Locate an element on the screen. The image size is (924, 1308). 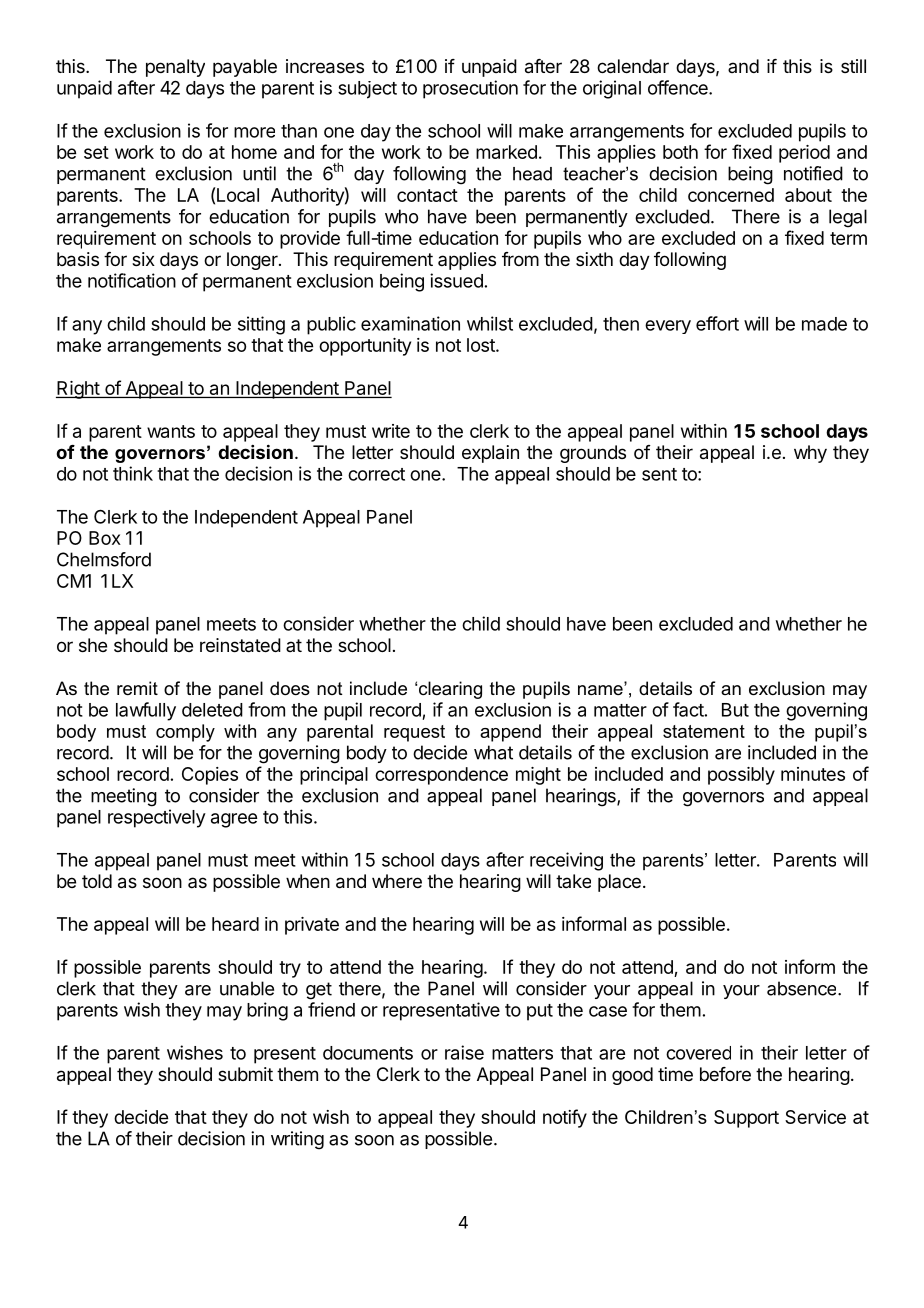
prosecution is located at coordinates (470, 89).
